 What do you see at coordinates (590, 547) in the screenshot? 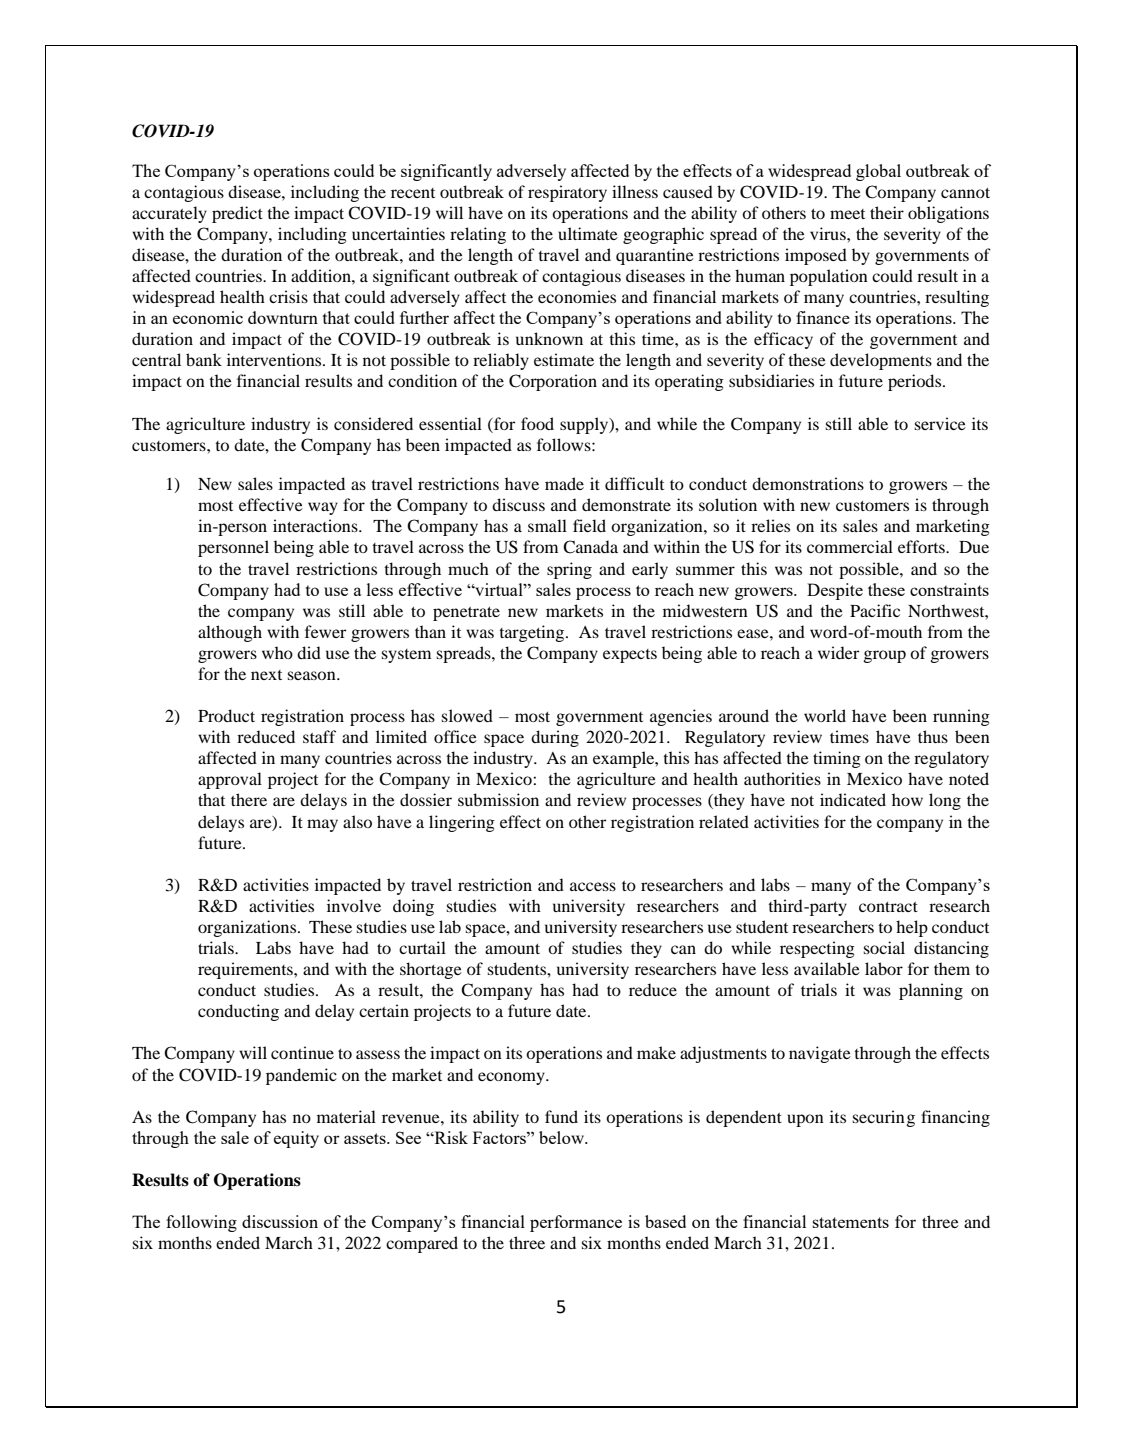
I see `Canada` at bounding box center [590, 547].
